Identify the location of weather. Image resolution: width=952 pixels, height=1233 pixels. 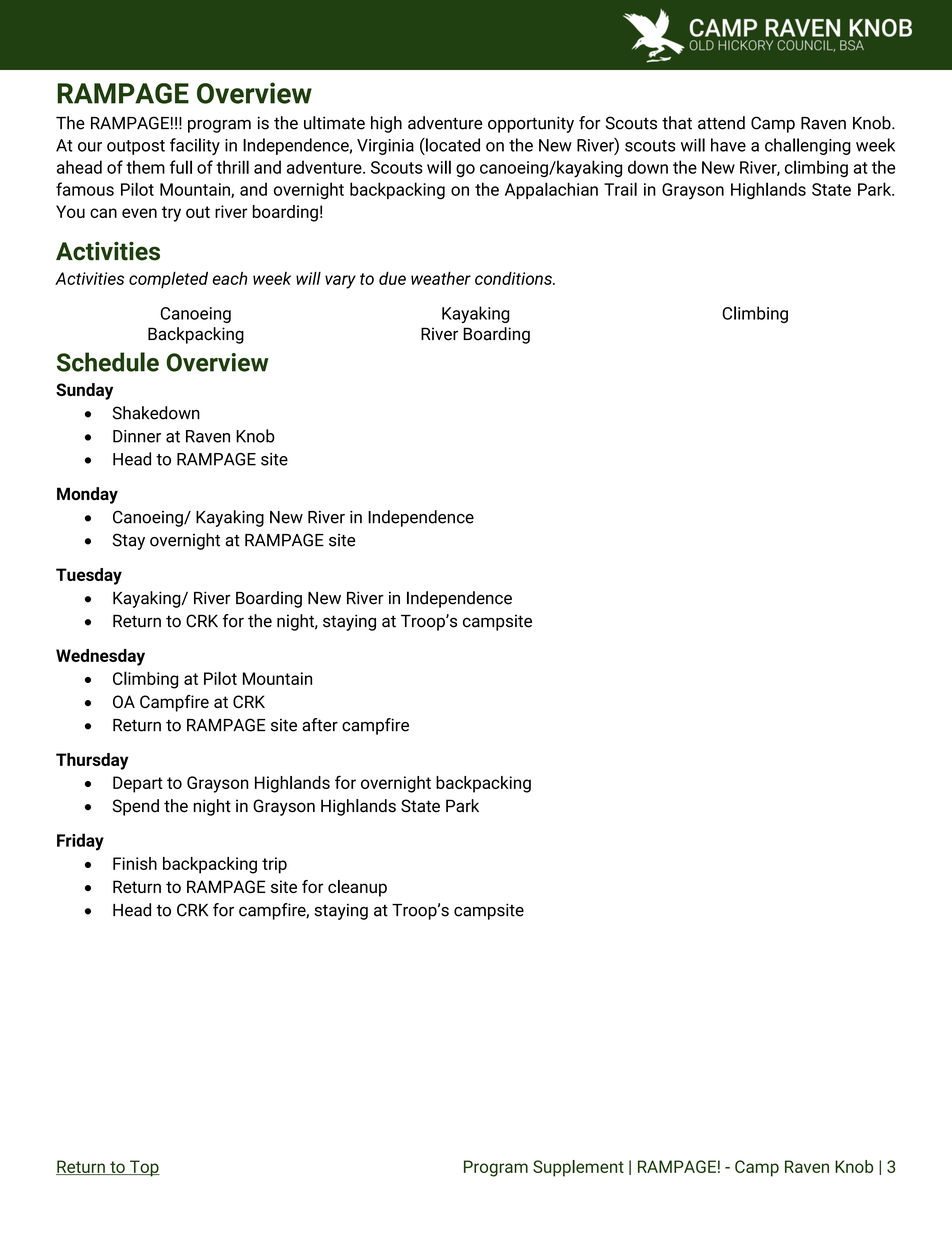
(441, 278).
